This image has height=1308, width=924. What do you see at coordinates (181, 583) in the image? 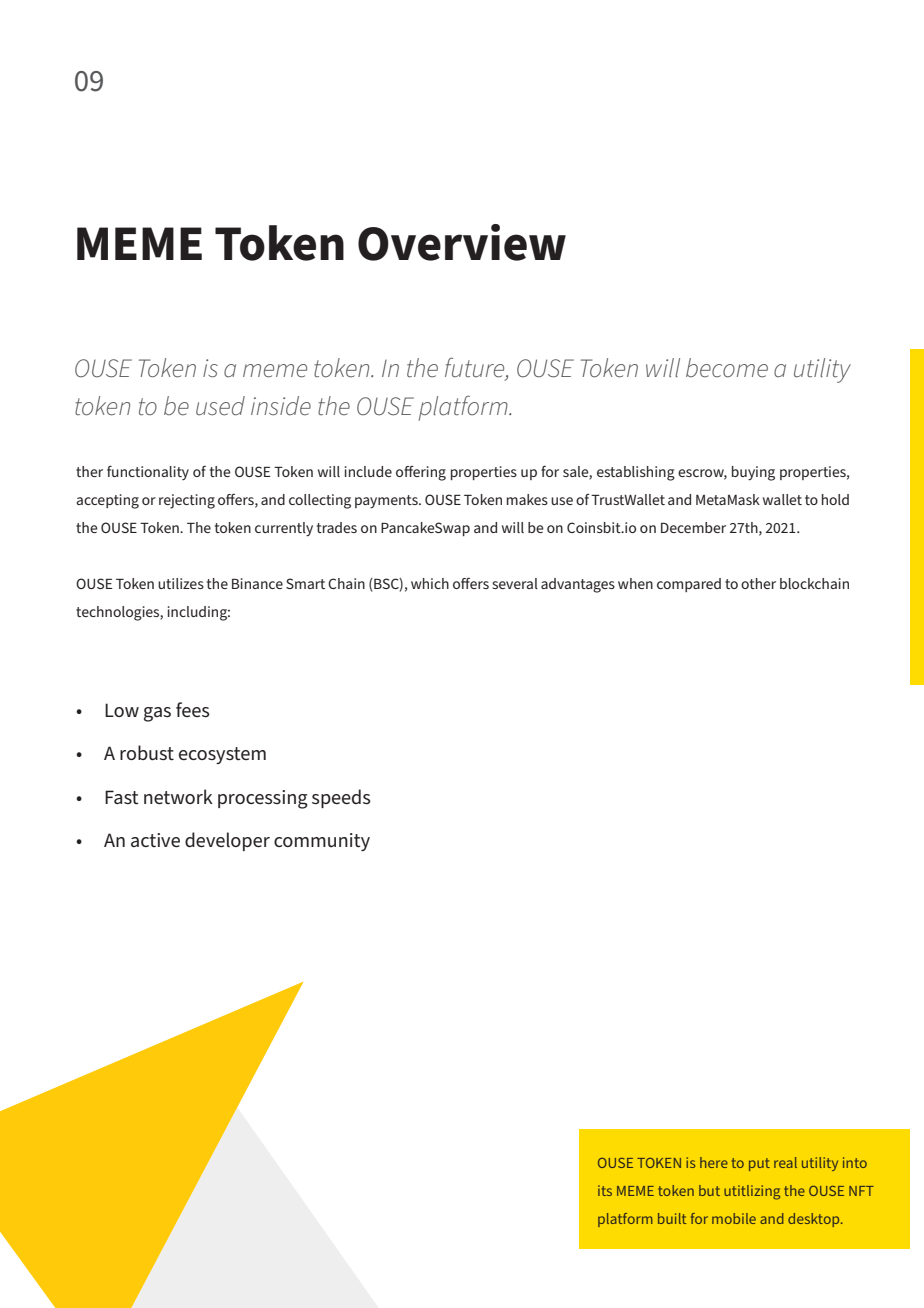
I see `utilizes` at bounding box center [181, 583].
